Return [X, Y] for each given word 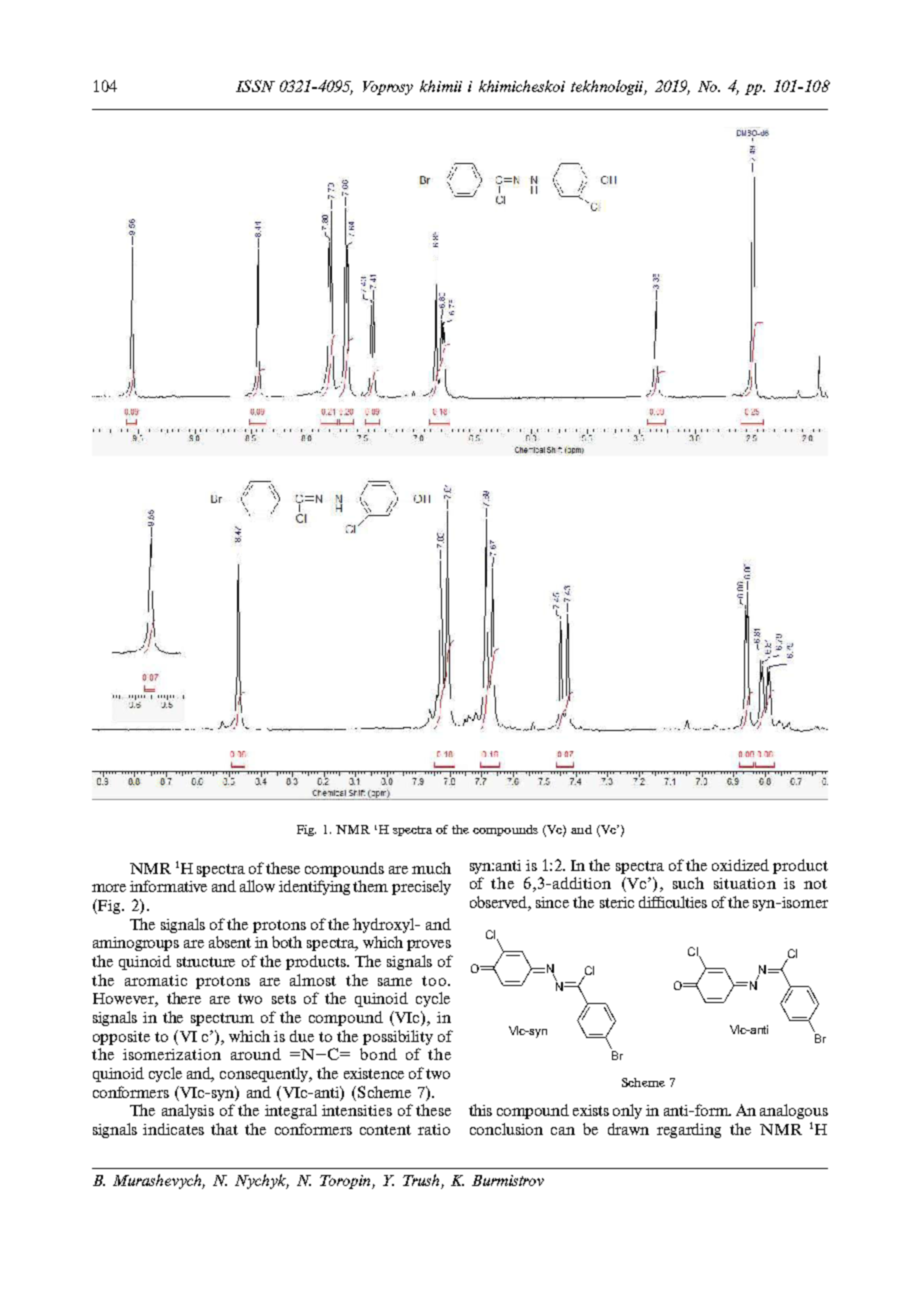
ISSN [255, 86]
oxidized [740, 865]
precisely [421, 887]
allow [257, 886]
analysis [188, 1111]
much [431, 868]
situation [745, 883]
